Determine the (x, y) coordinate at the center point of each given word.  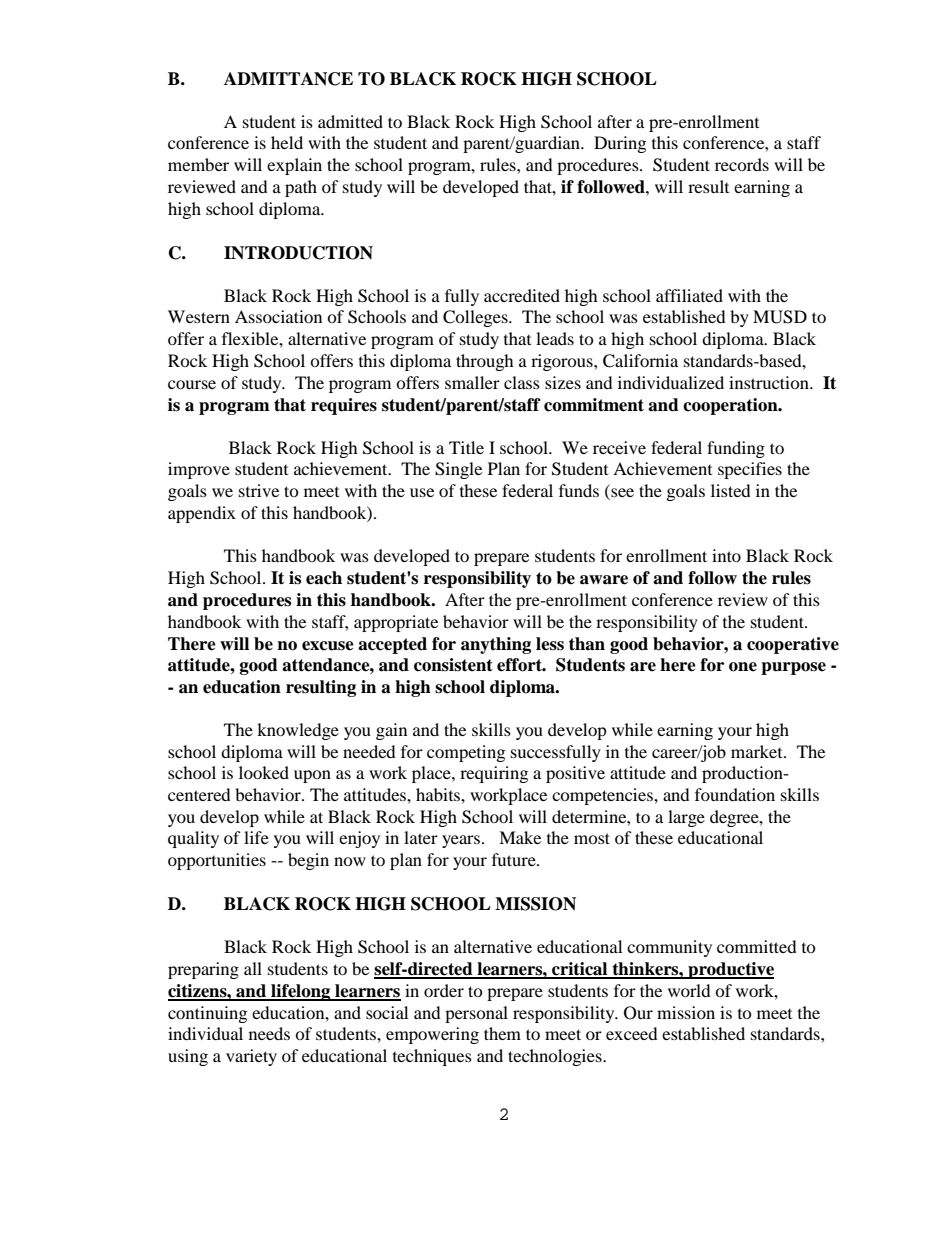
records (742, 164)
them (502, 1033)
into (726, 555)
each (324, 578)
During (620, 144)
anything (496, 645)
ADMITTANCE (288, 79)
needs (269, 1033)
